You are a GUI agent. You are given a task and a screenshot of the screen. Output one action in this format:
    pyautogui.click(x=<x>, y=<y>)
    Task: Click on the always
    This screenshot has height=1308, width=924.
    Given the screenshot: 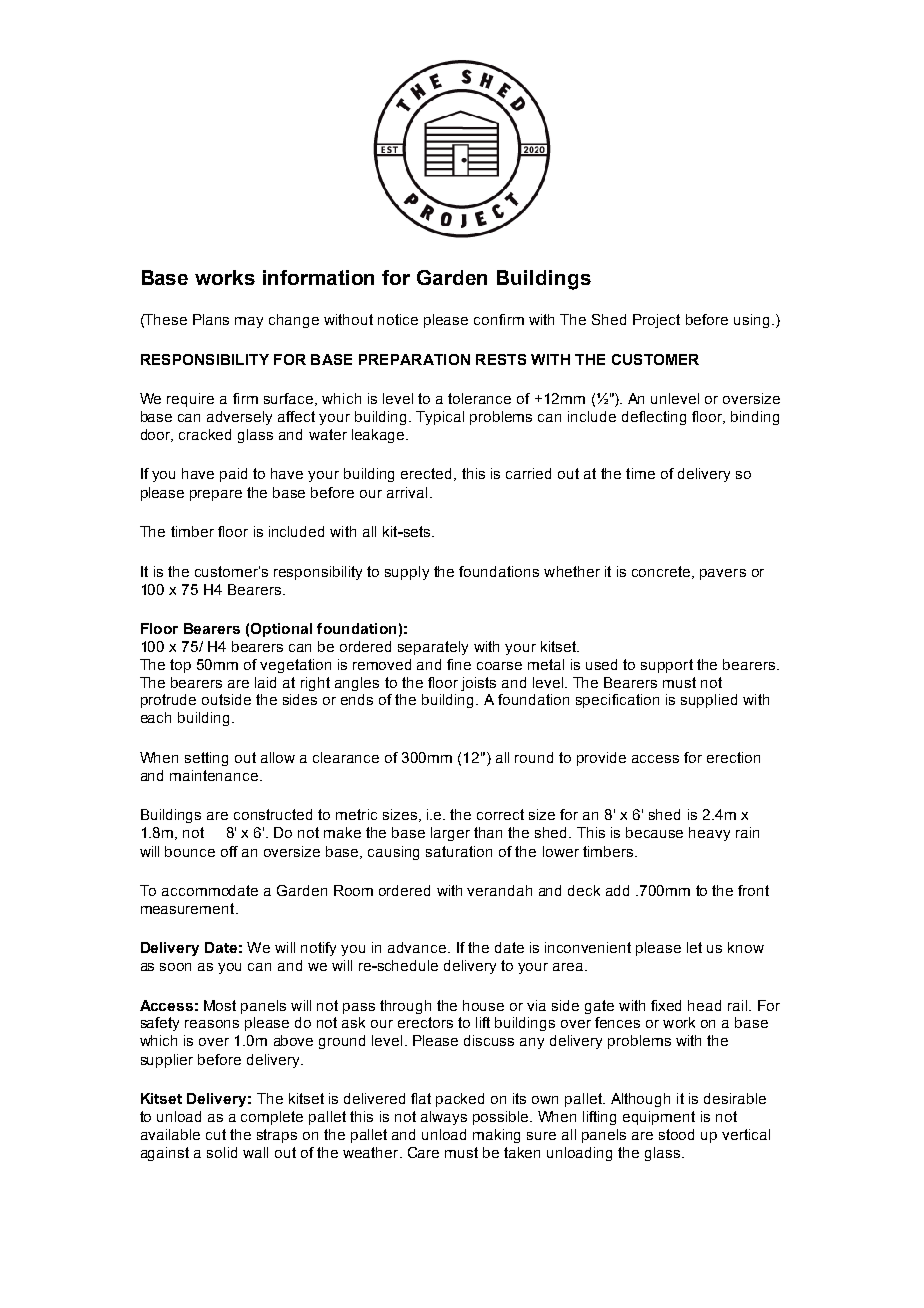 What is the action you would take?
    pyautogui.click(x=444, y=1118)
